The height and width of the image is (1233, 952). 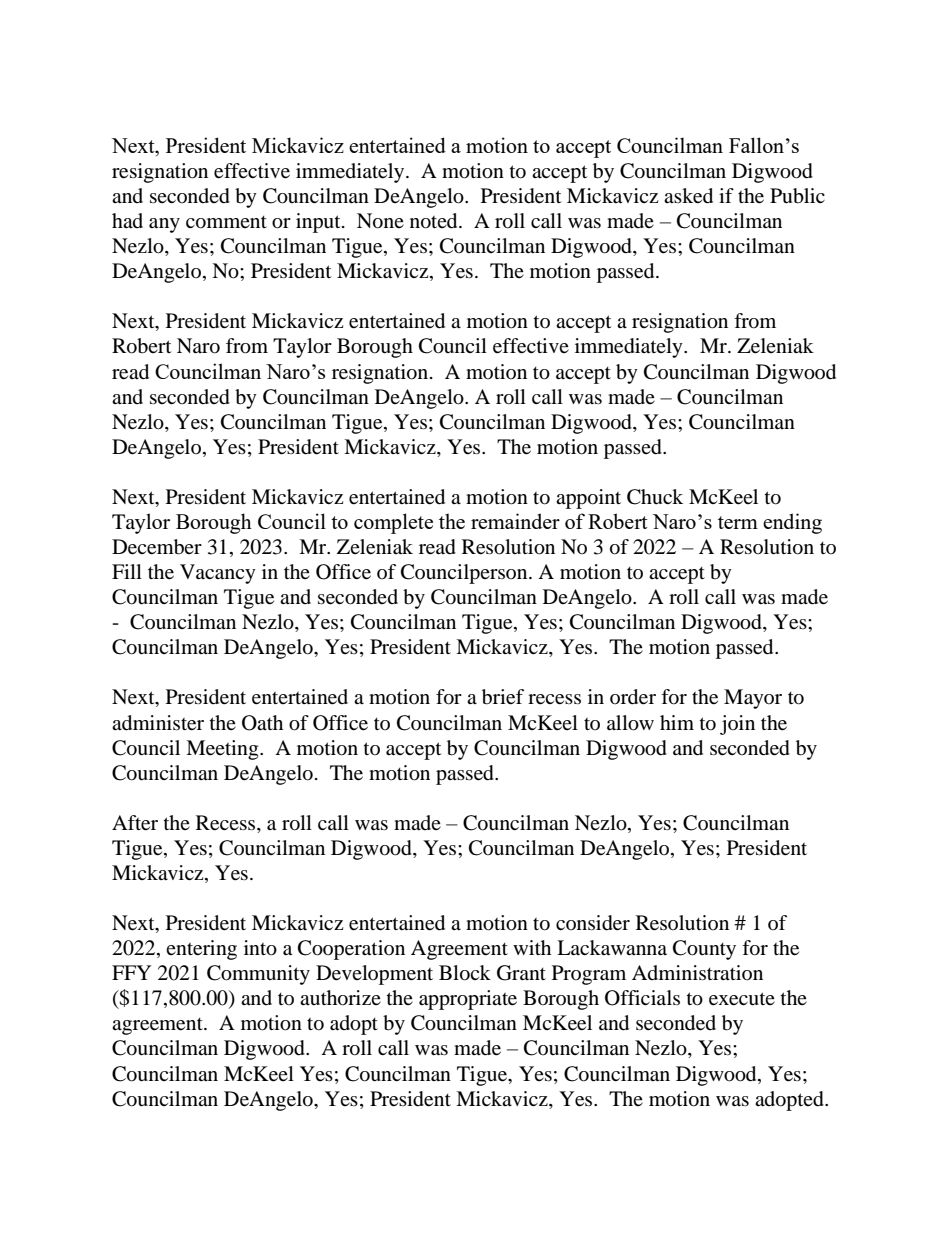 What do you see at coordinates (697, 972) in the image?
I see `Administration` at bounding box center [697, 972].
